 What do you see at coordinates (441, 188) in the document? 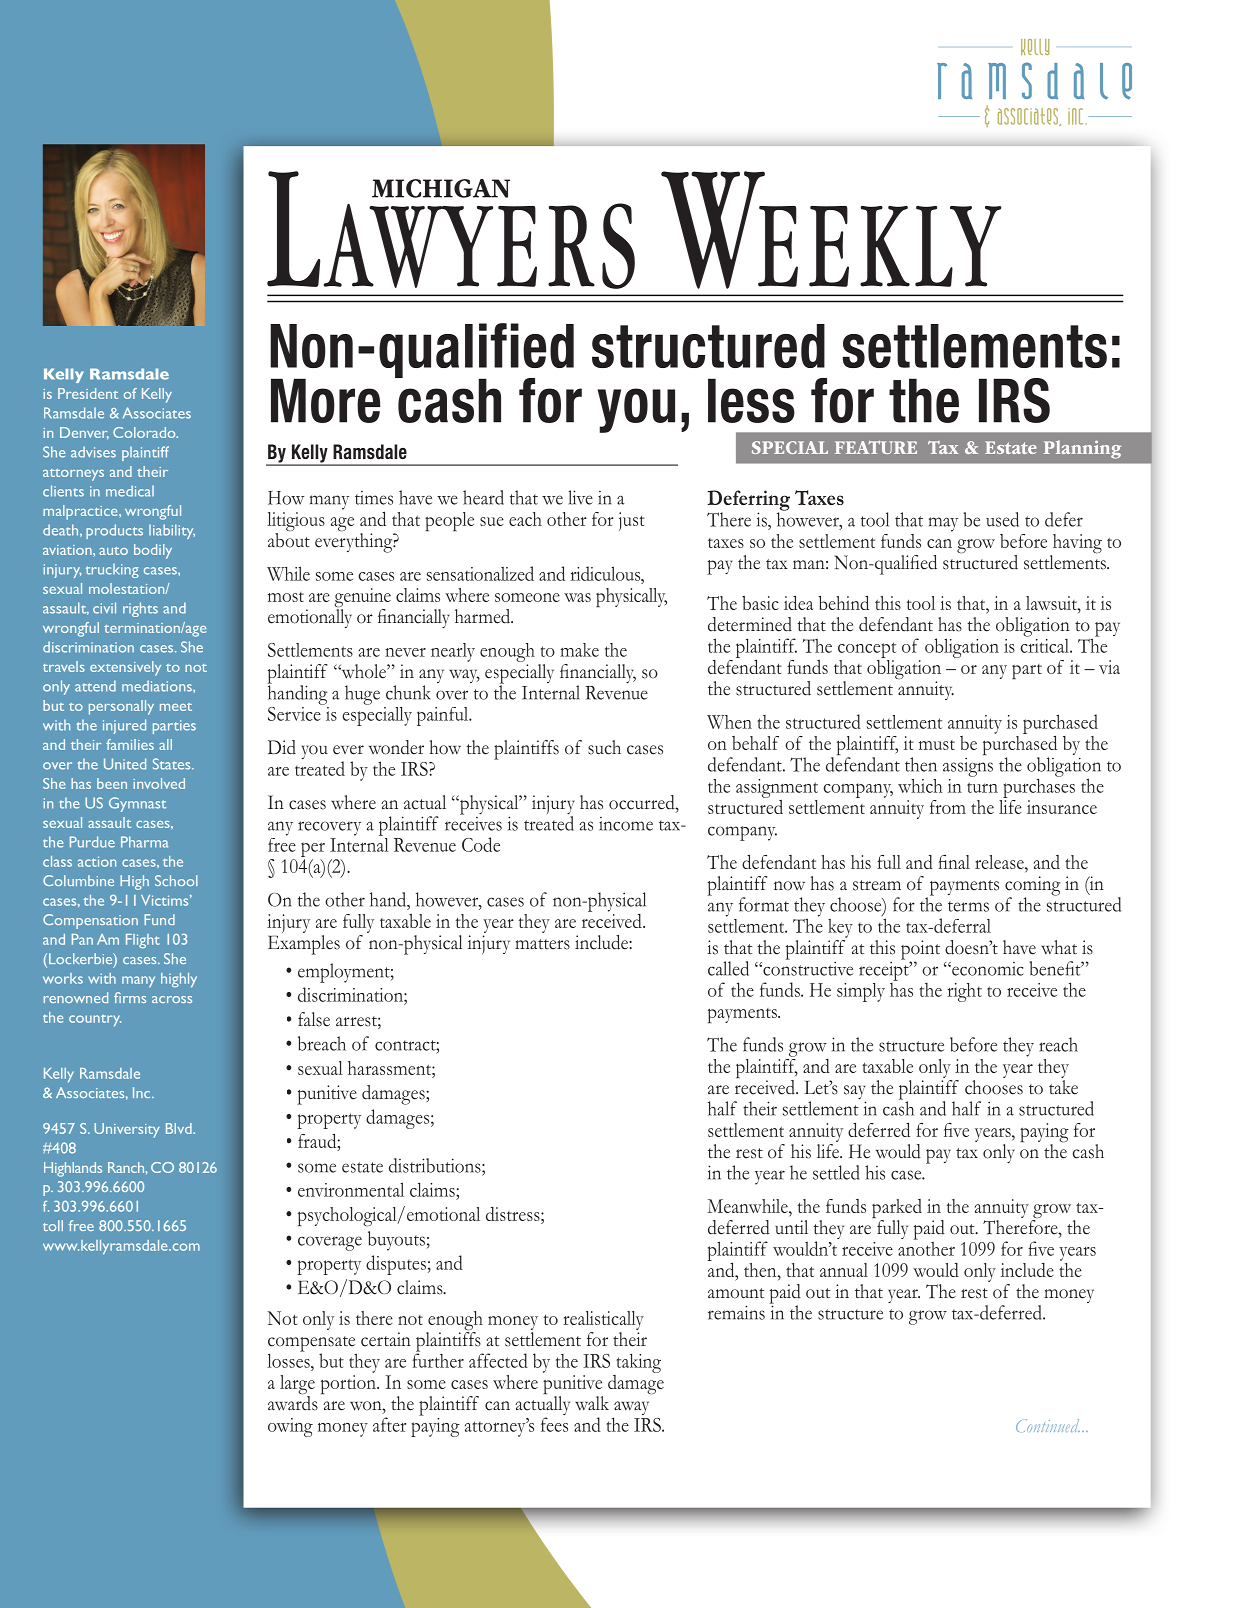
I see `MICHIGAN` at bounding box center [441, 188].
